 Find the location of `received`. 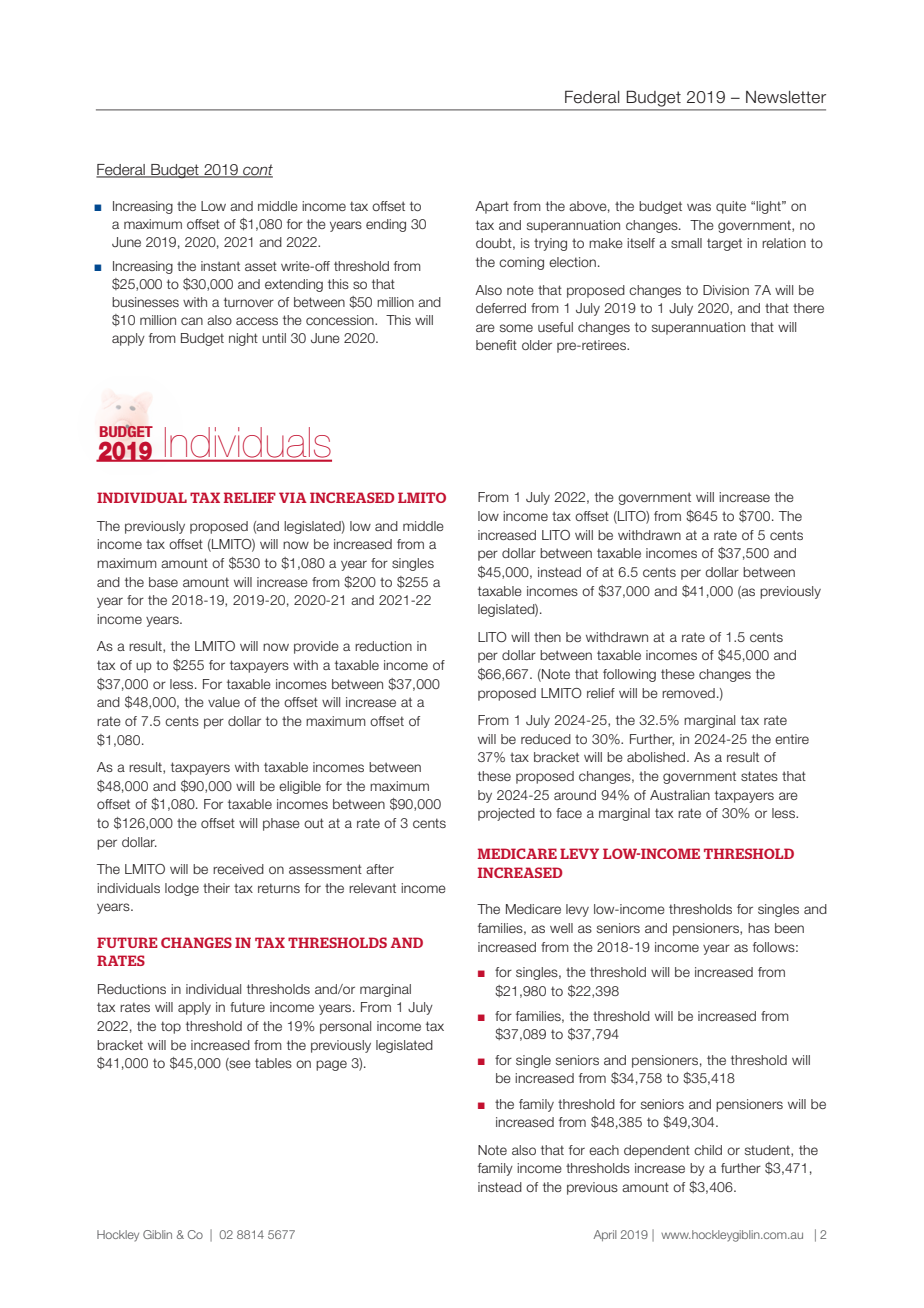

received is located at coordinates (238, 869).
